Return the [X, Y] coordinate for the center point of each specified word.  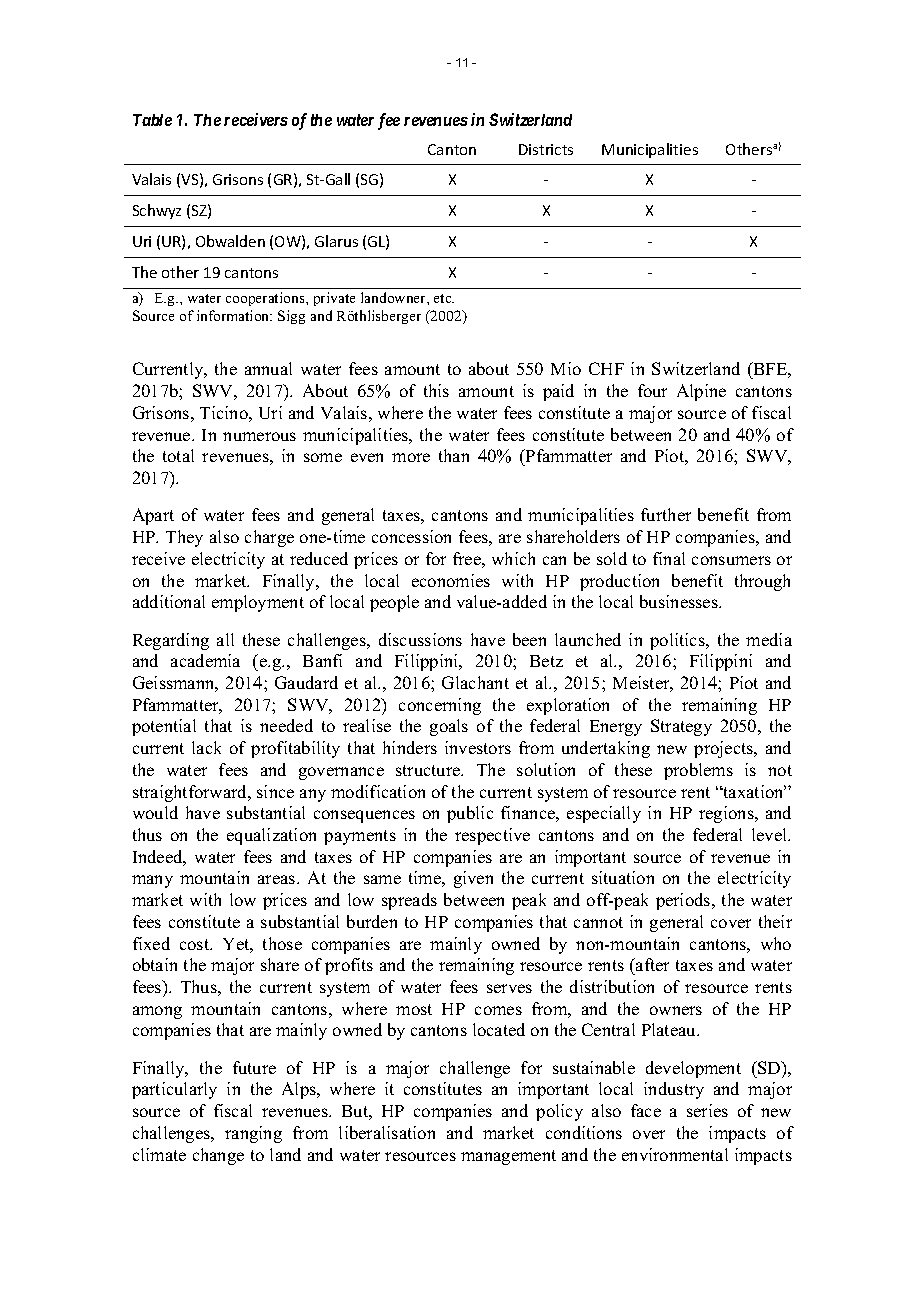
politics [678, 641]
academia [205, 660]
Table [152, 120]
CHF [606, 368]
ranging [253, 1134]
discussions [420, 639]
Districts [546, 149]
